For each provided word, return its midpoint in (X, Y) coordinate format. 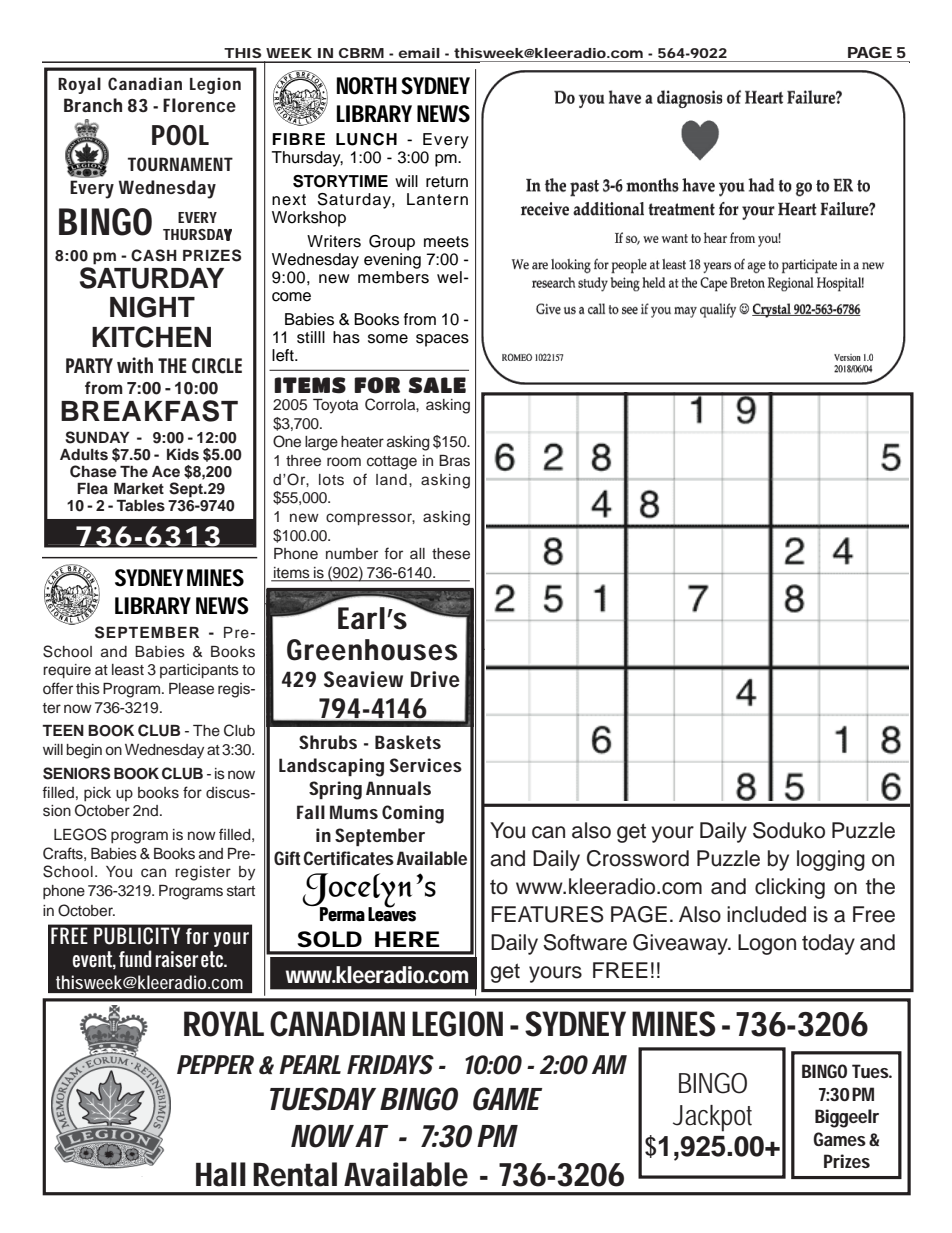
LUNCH (366, 139)
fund (135, 959)
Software (585, 942)
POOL (180, 135)
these (451, 554)
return (447, 182)
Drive (435, 679)
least (128, 670)
